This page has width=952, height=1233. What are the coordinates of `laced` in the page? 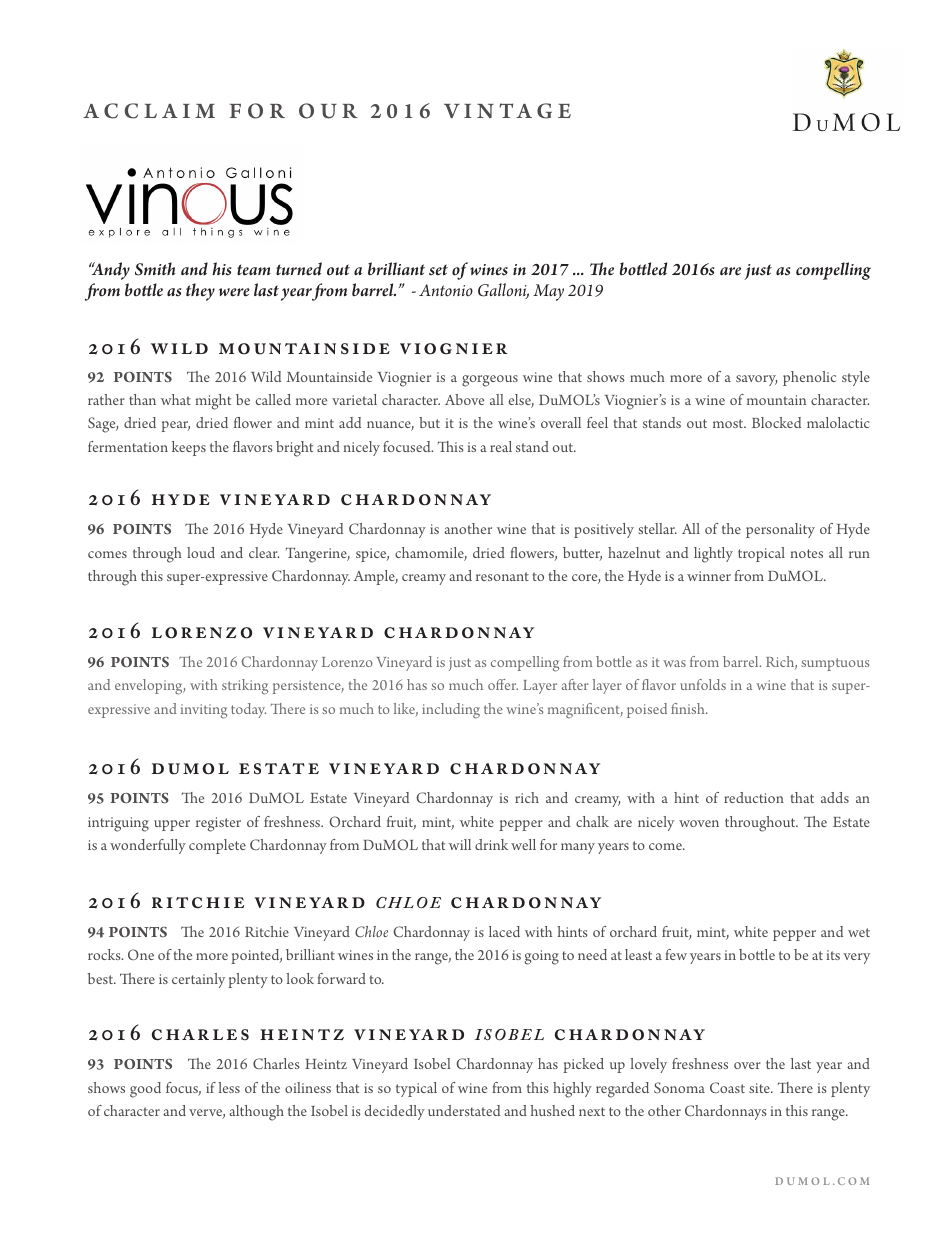 It's located at (504, 931).
